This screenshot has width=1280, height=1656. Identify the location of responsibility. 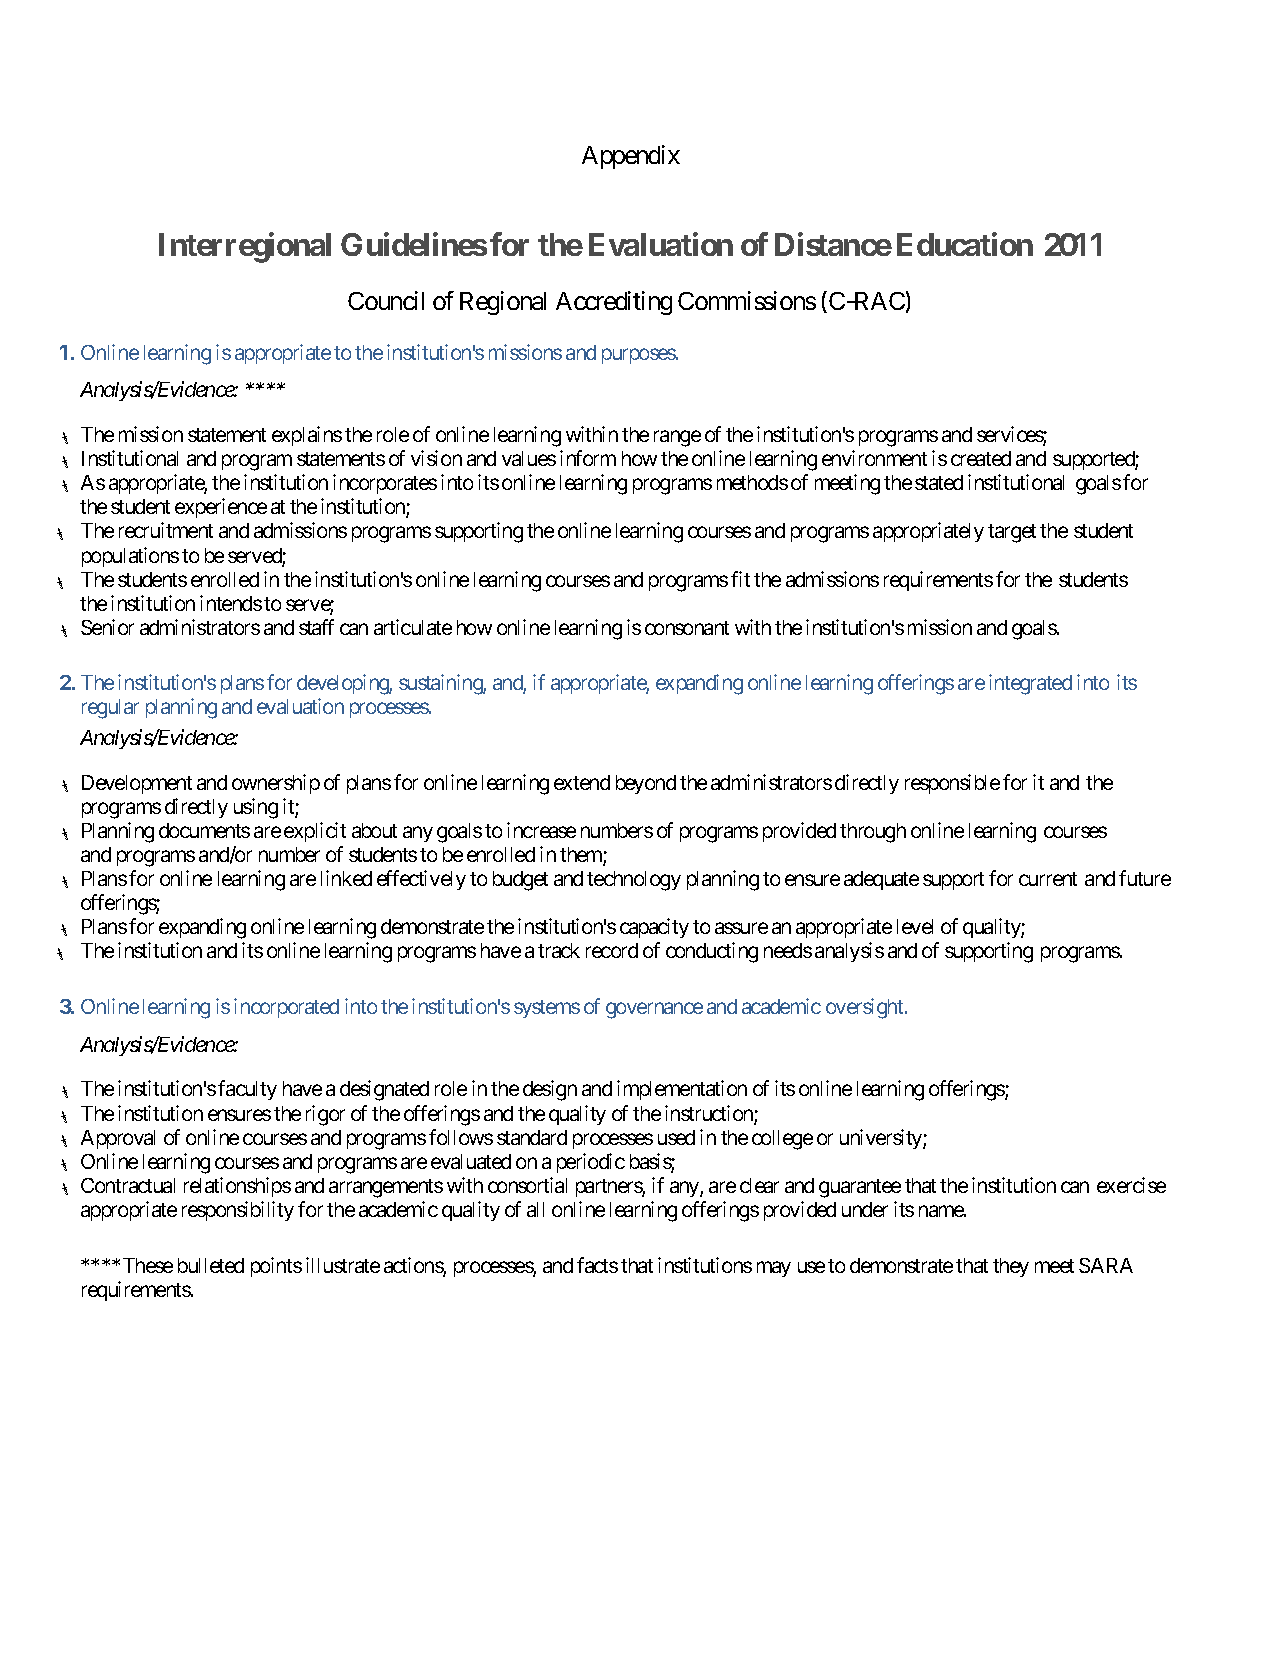
(238, 1211).
